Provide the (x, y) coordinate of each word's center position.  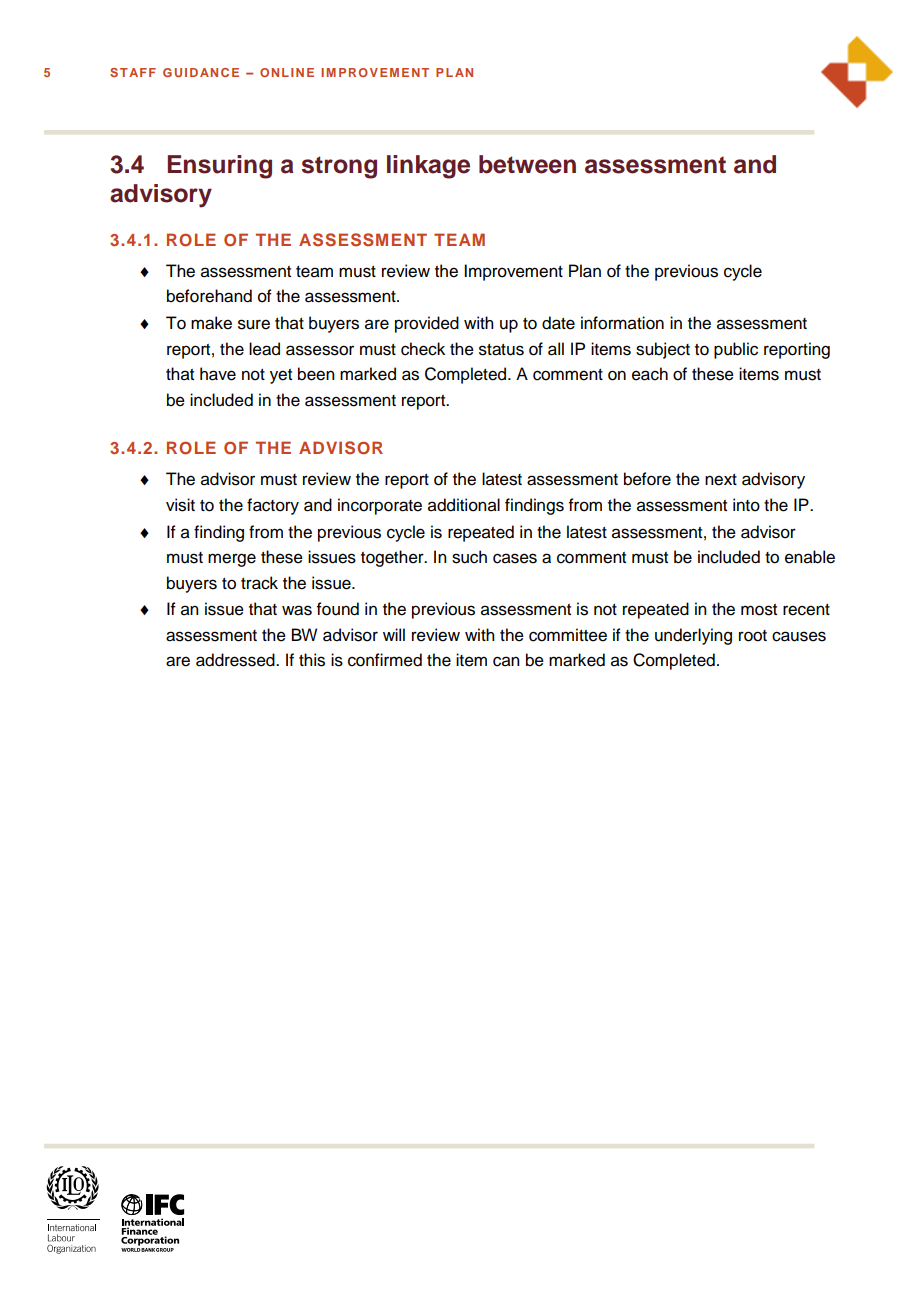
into (746, 505)
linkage (428, 167)
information (622, 323)
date (558, 323)
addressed (236, 660)
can (506, 661)
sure (254, 324)
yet (281, 376)
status (501, 350)
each (650, 374)
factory (273, 506)
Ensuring (219, 167)
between (527, 164)
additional (464, 505)
